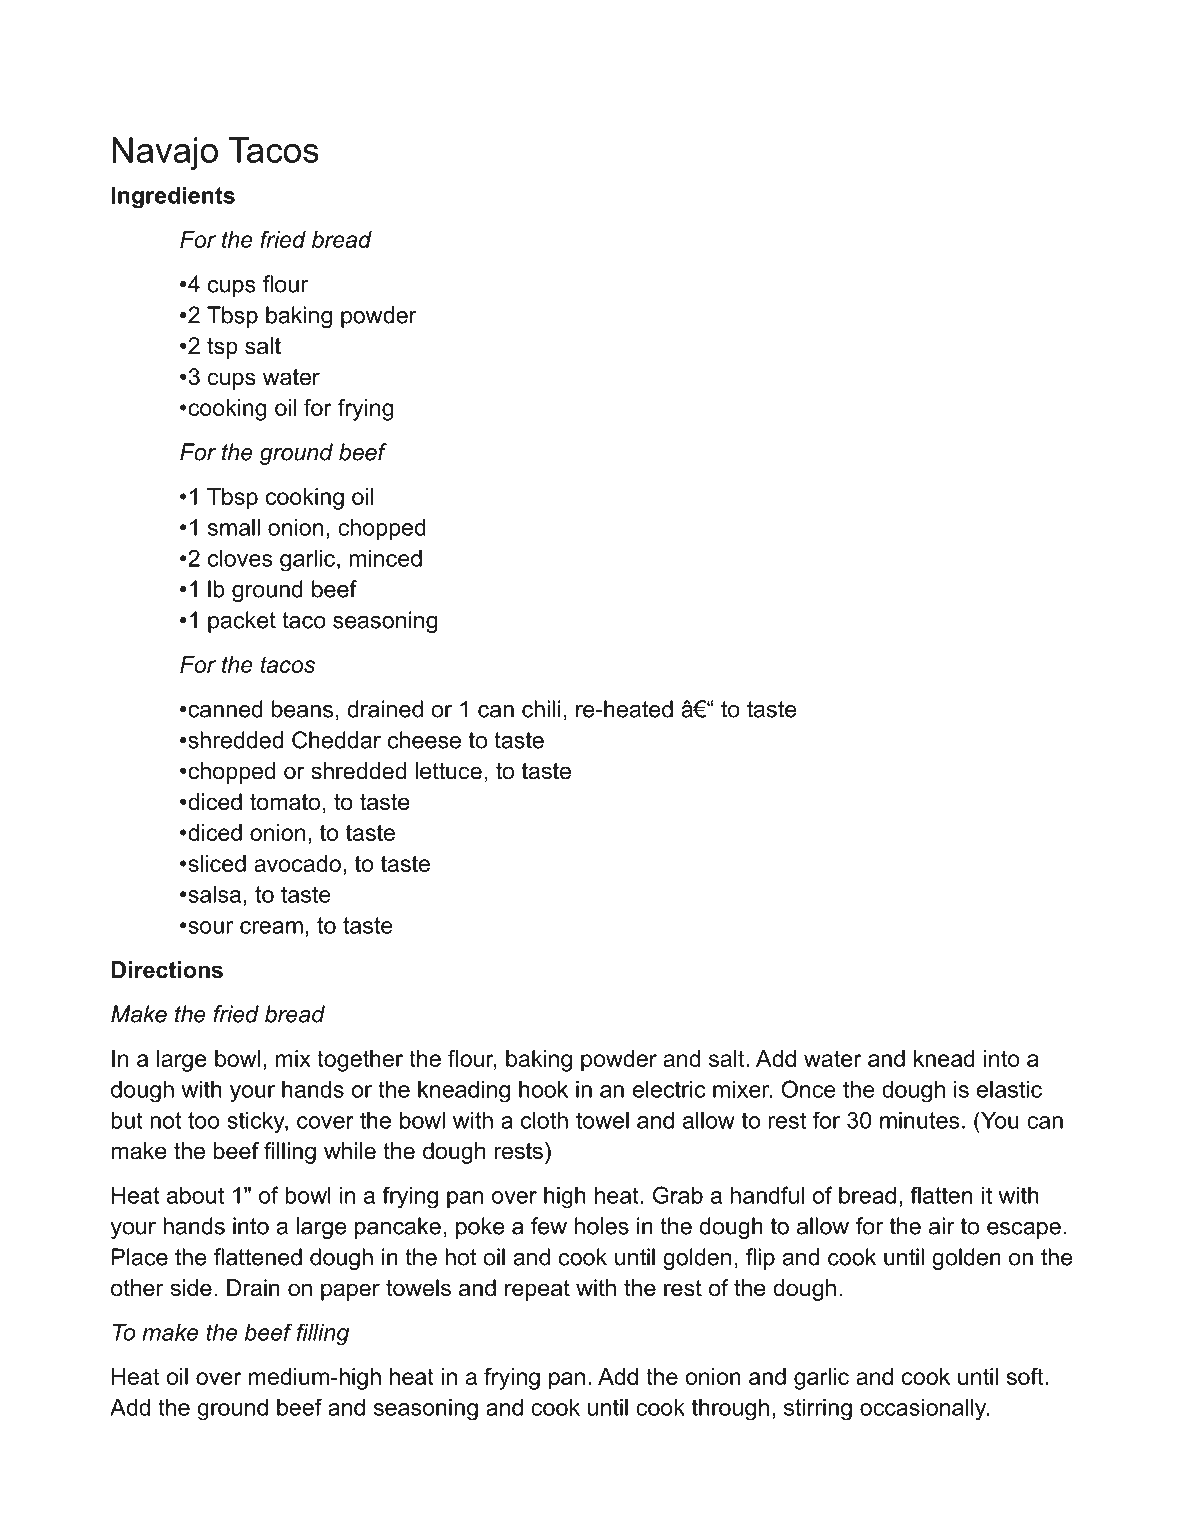 The width and height of the screenshot is (1189, 1539). What do you see at coordinates (920, 1120) in the screenshot?
I see `minutes` at bounding box center [920, 1120].
